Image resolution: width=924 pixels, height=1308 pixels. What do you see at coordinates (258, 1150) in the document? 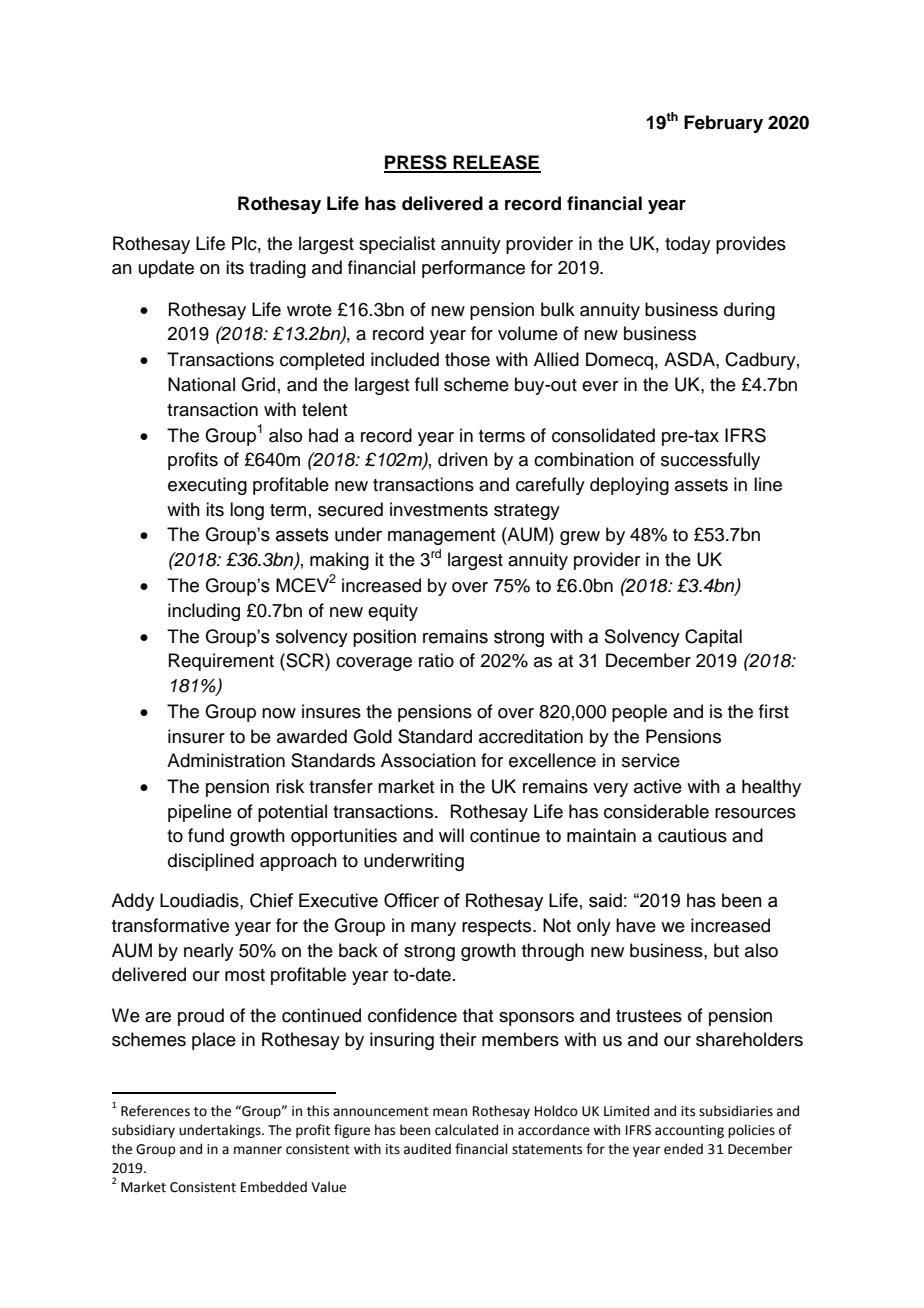
I see `manner` at bounding box center [258, 1150].
